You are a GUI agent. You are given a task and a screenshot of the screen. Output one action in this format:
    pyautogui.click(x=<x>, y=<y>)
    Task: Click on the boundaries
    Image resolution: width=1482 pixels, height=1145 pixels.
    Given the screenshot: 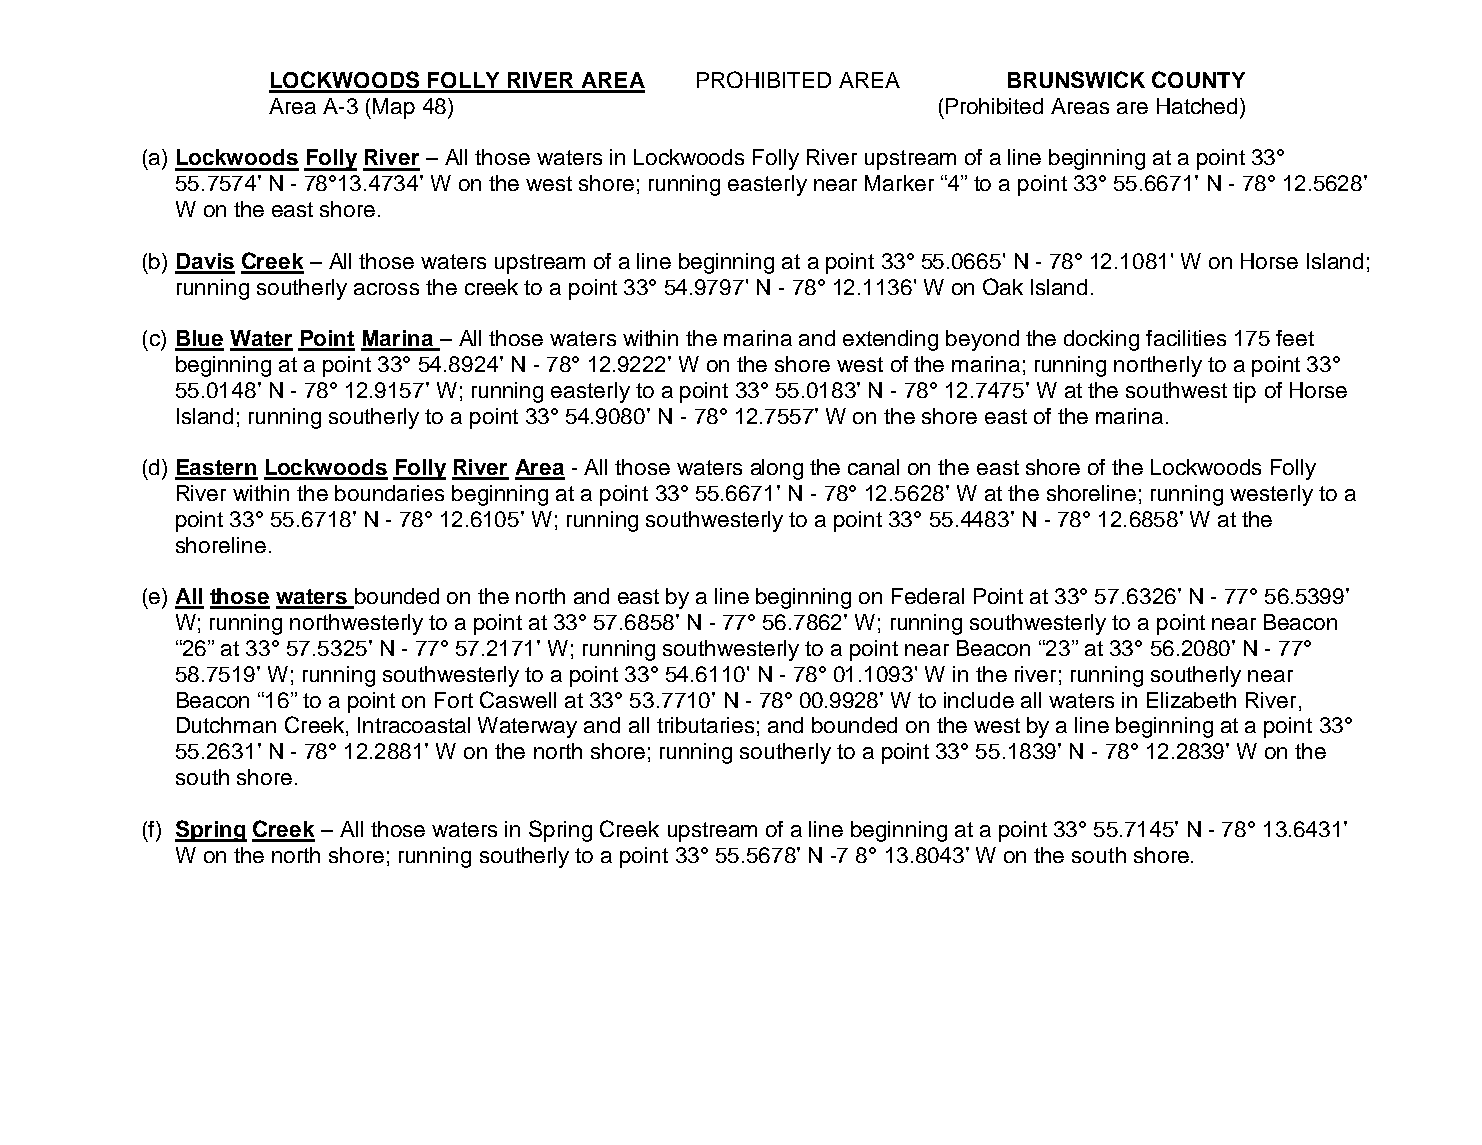 What is the action you would take?
    pyautogui.click(x=389, y=493)
